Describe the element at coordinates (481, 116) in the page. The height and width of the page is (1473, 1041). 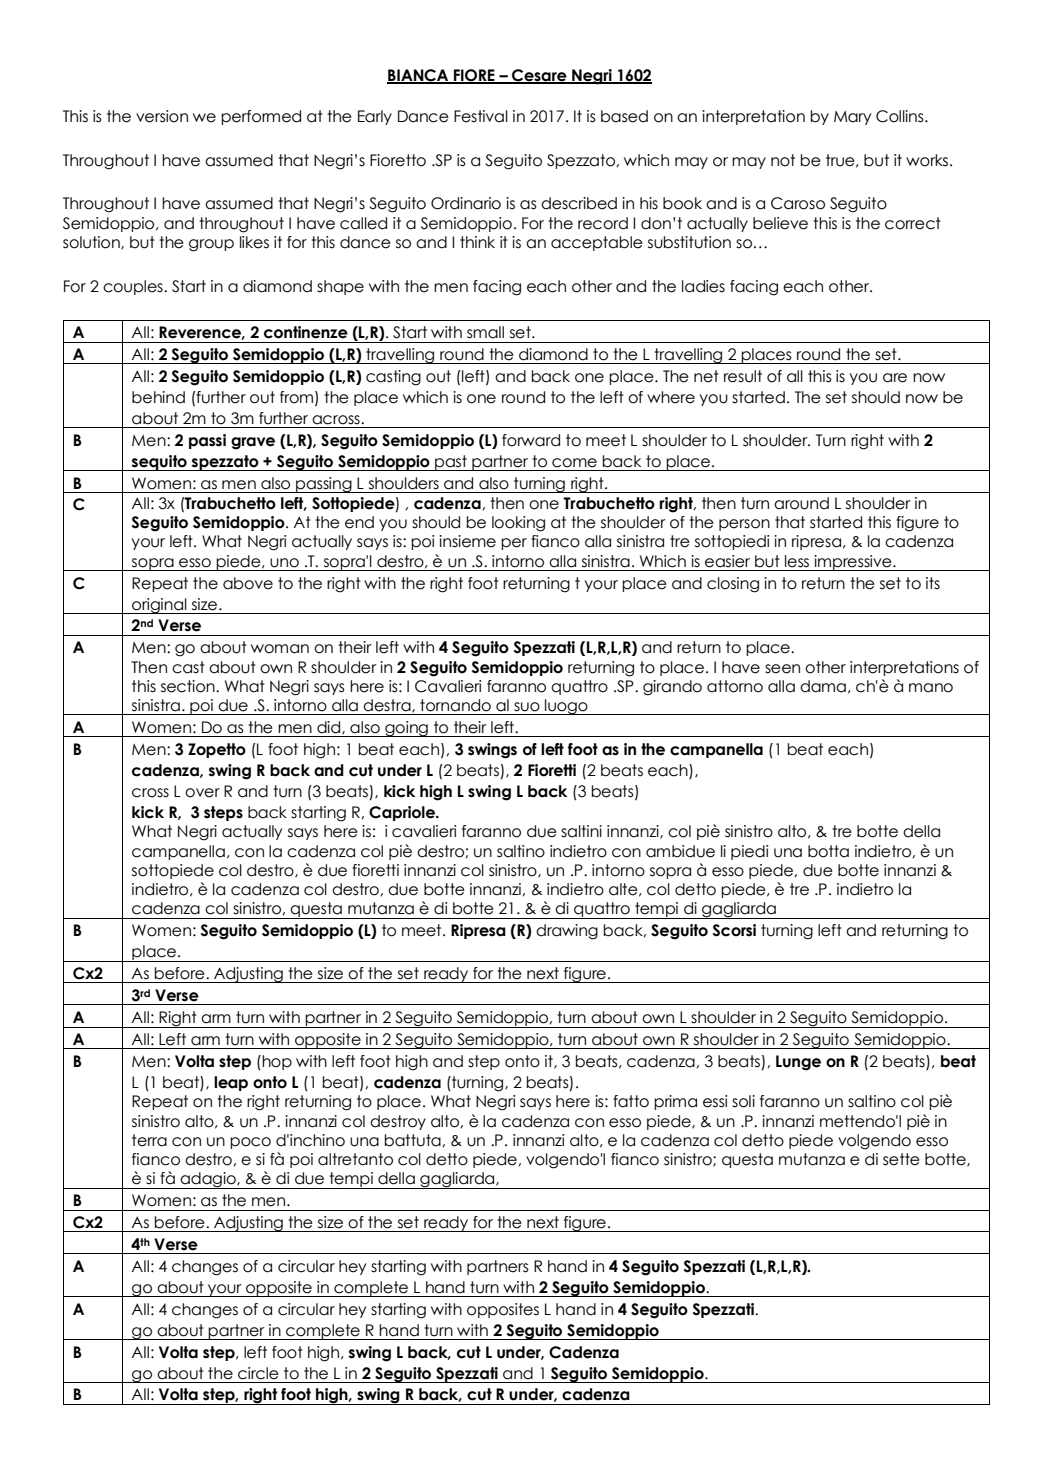
I see `Festival` at that location.
